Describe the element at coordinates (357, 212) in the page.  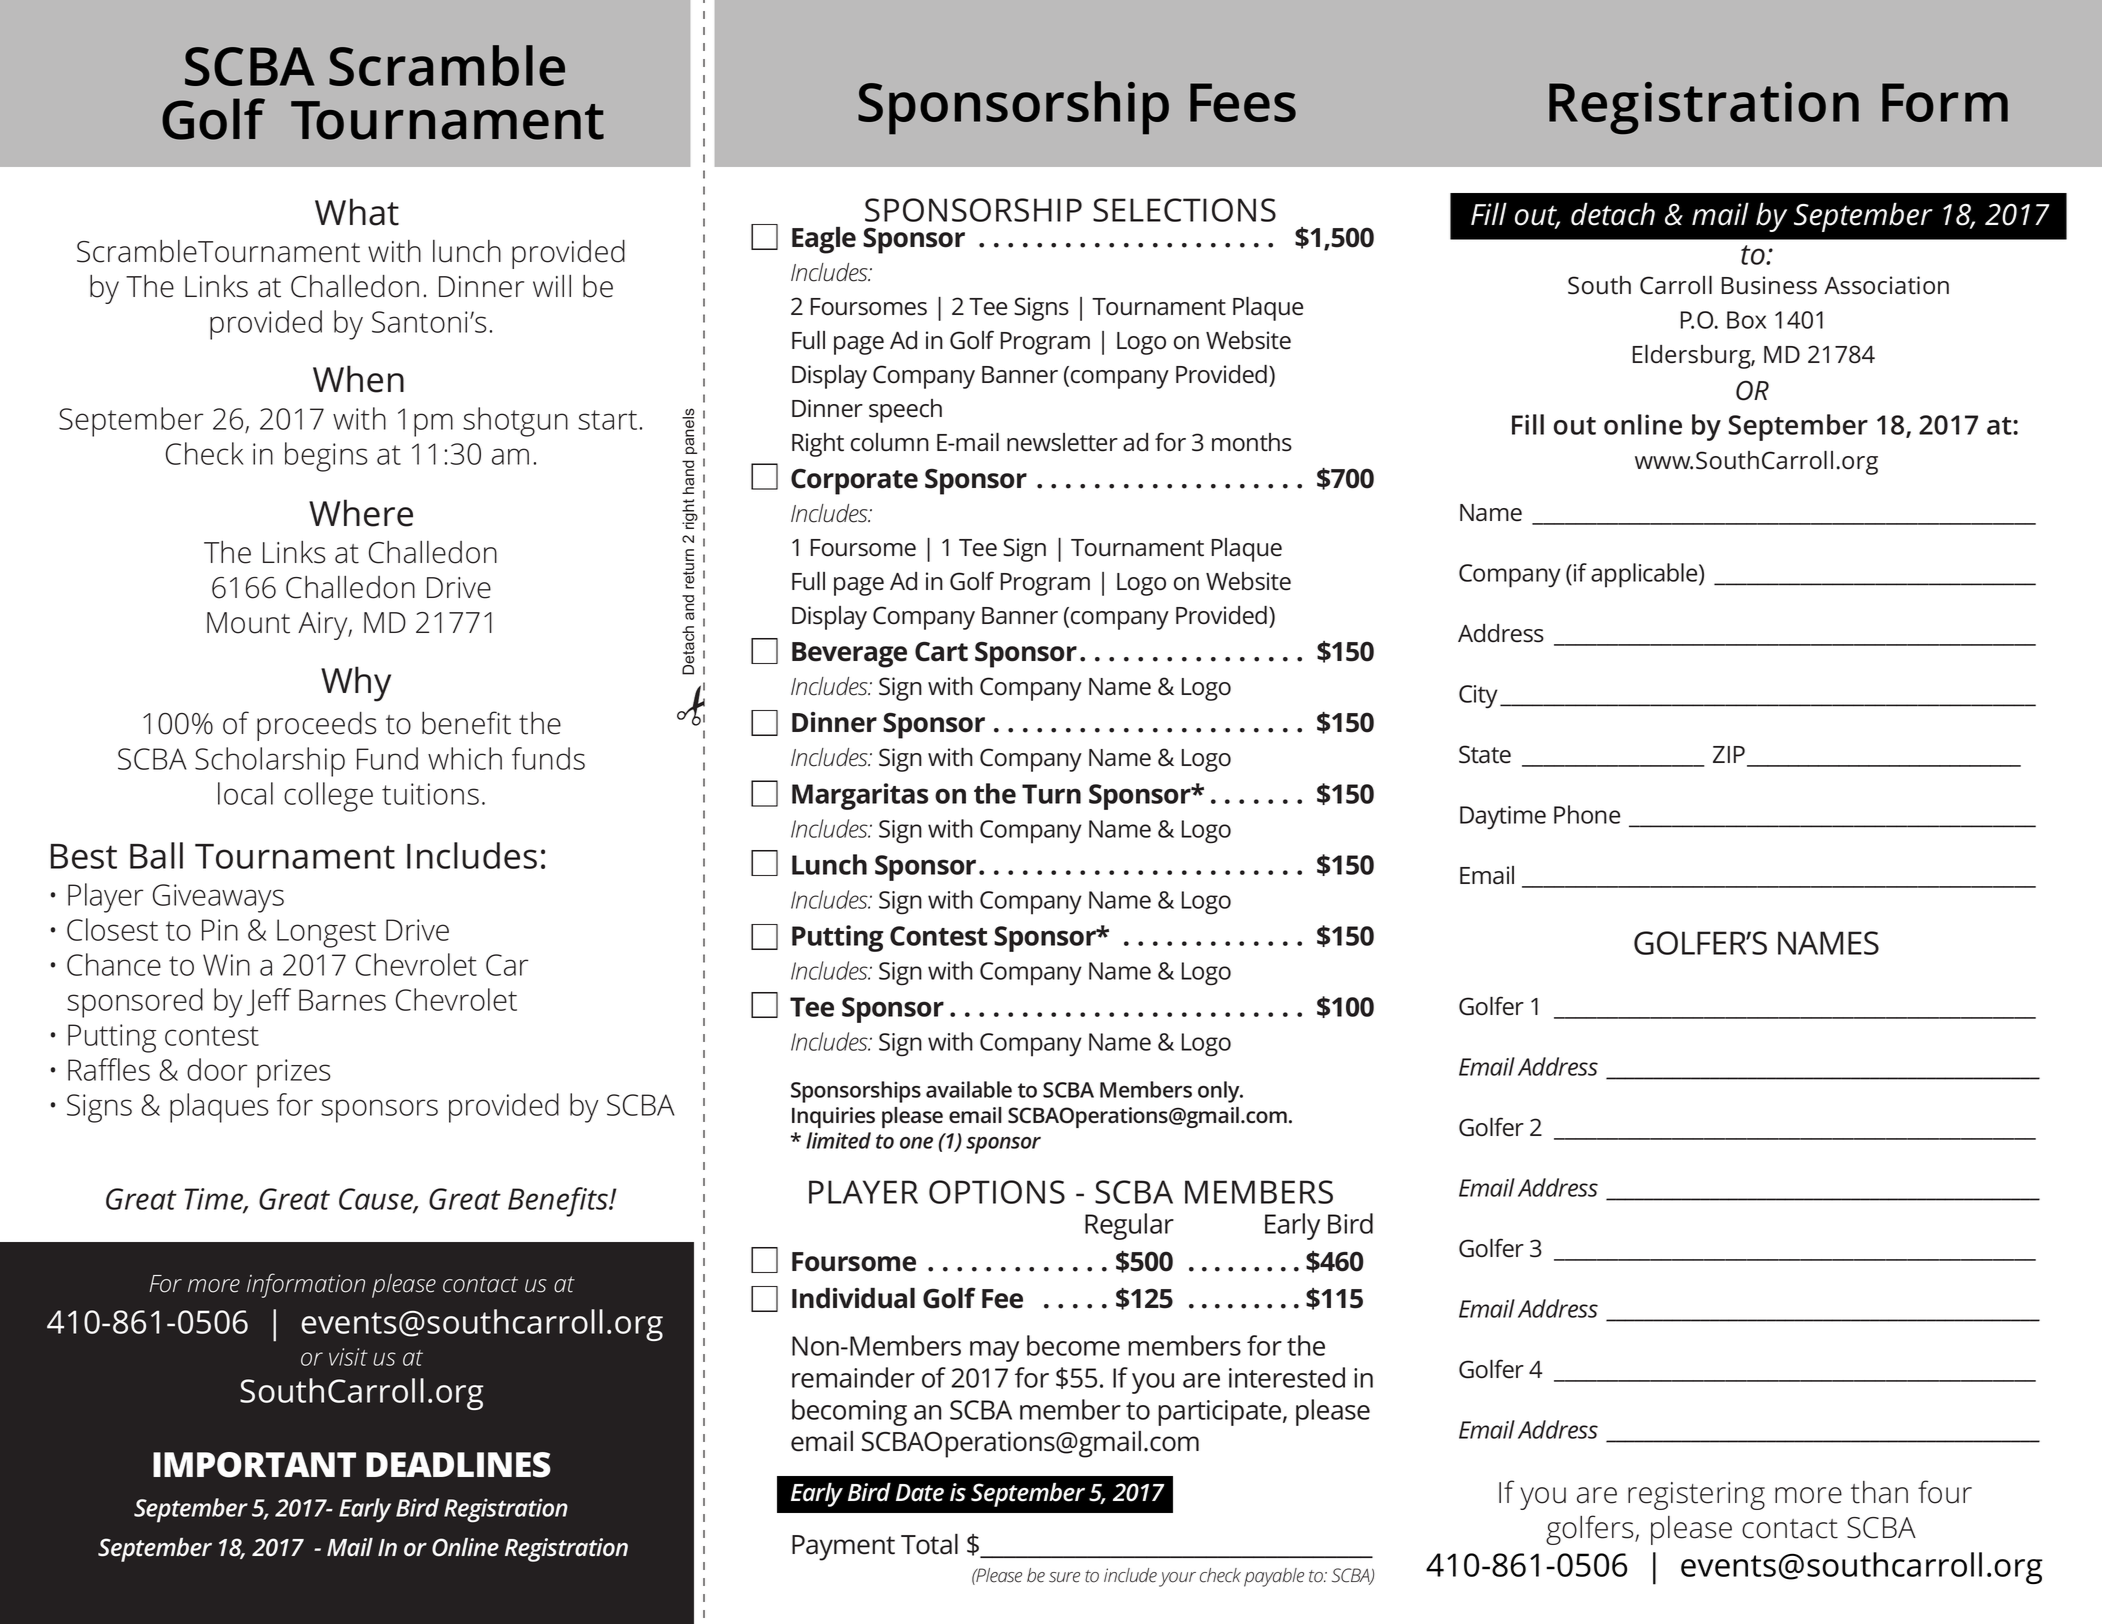
I see `What` at that location.
